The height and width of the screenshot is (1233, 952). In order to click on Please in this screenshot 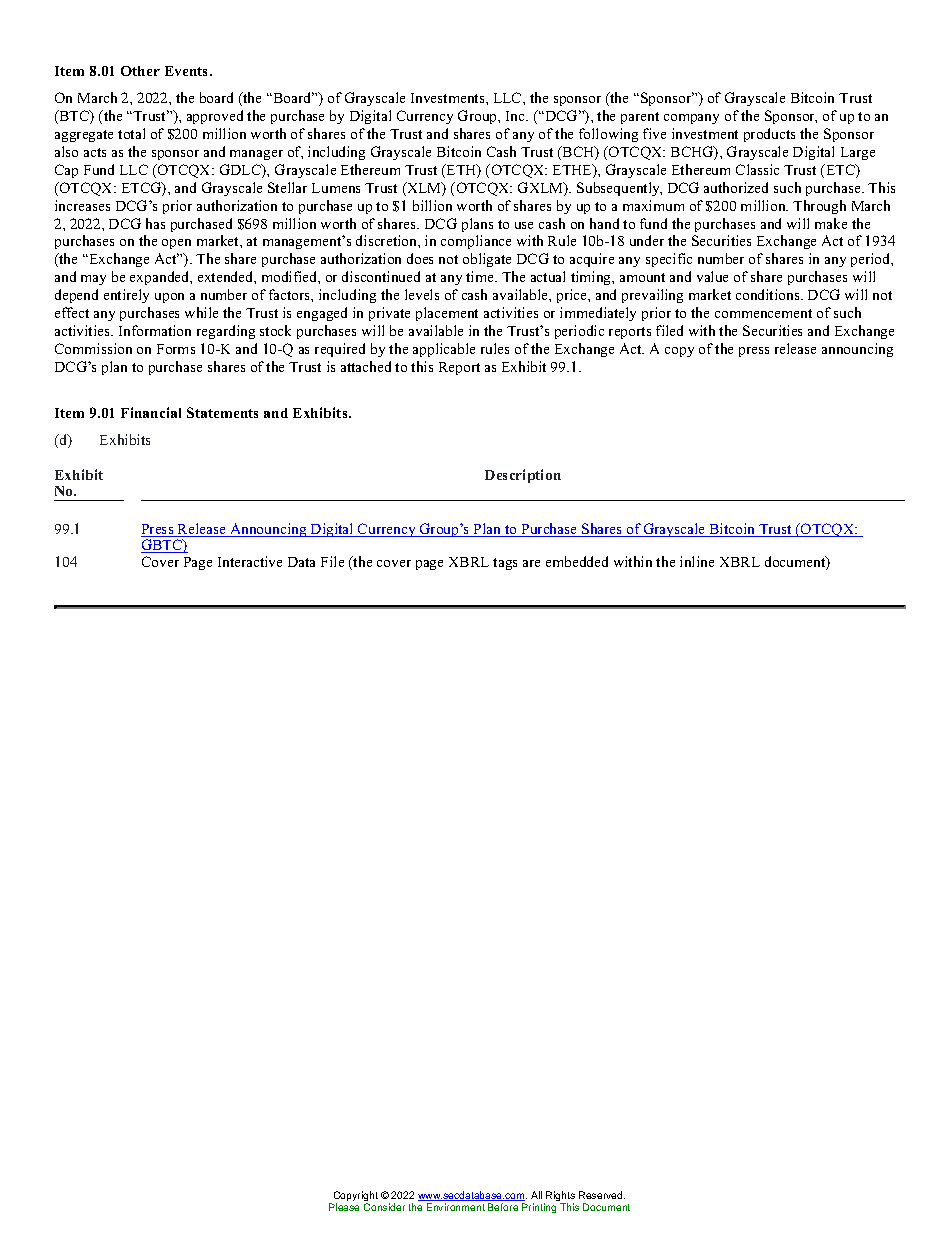, I will do `click(344, 1207)`.
